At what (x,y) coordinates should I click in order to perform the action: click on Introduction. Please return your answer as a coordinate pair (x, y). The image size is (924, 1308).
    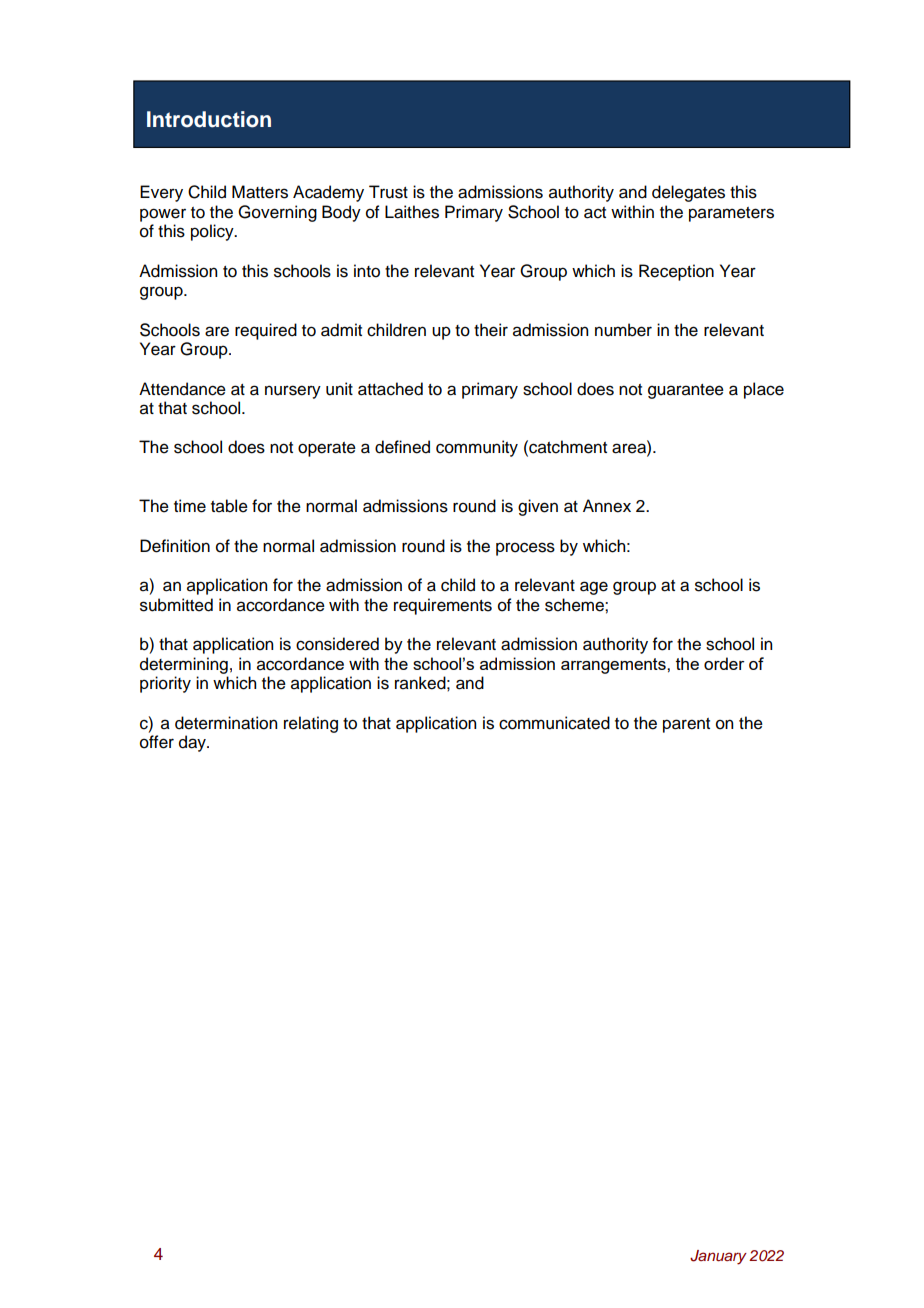
    Looking at the image, I should click on (209, 119).
